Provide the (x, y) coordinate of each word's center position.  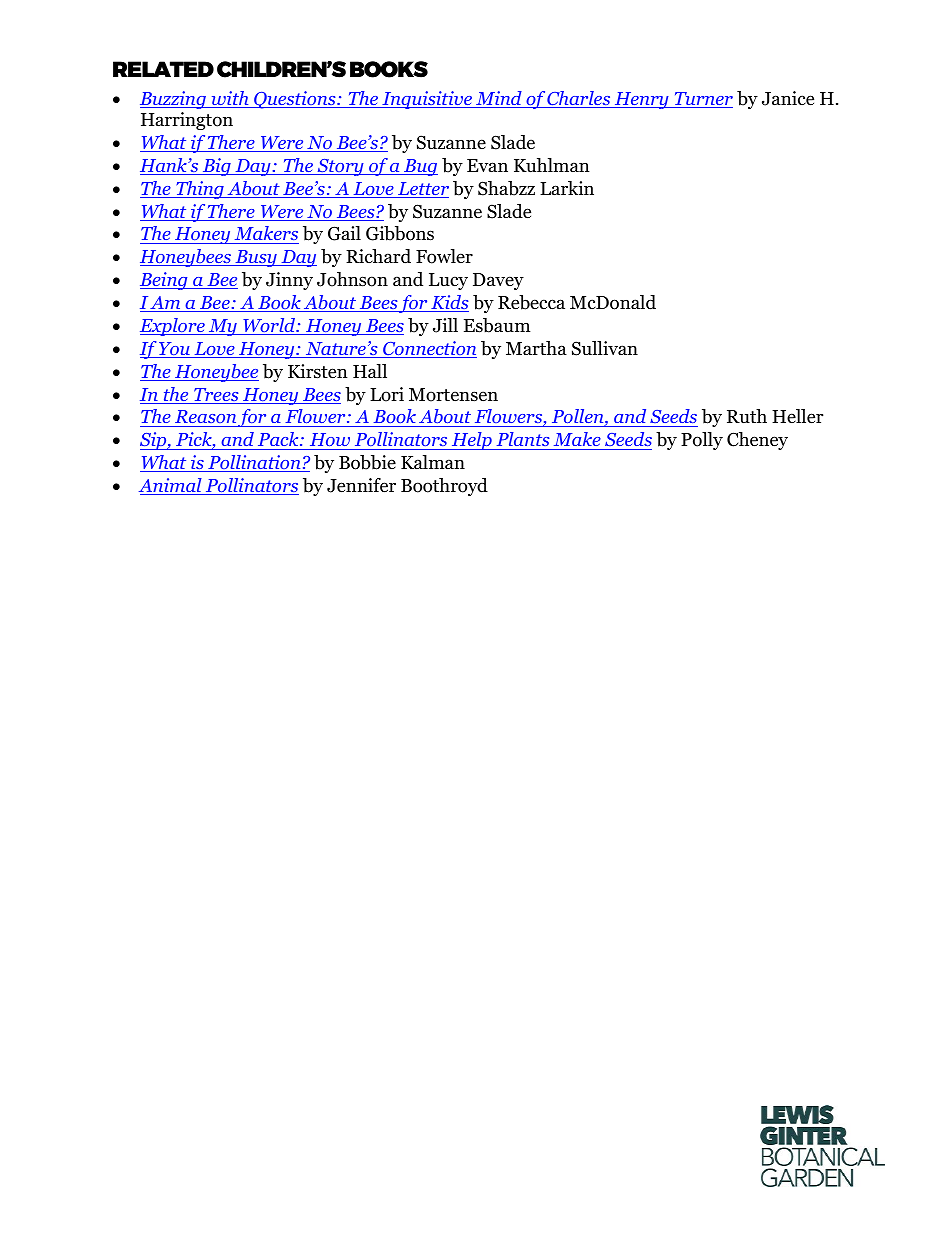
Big (216, 167)
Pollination (254, 463)
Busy (256, 258)
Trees (216, 396)
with (230, 99)
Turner (702, 100)
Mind (499, 99)
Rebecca (531, 302)
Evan (487, 165)
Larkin (567, 188)
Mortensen (453, 395)
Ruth (747, 416)
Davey (498, 281)
